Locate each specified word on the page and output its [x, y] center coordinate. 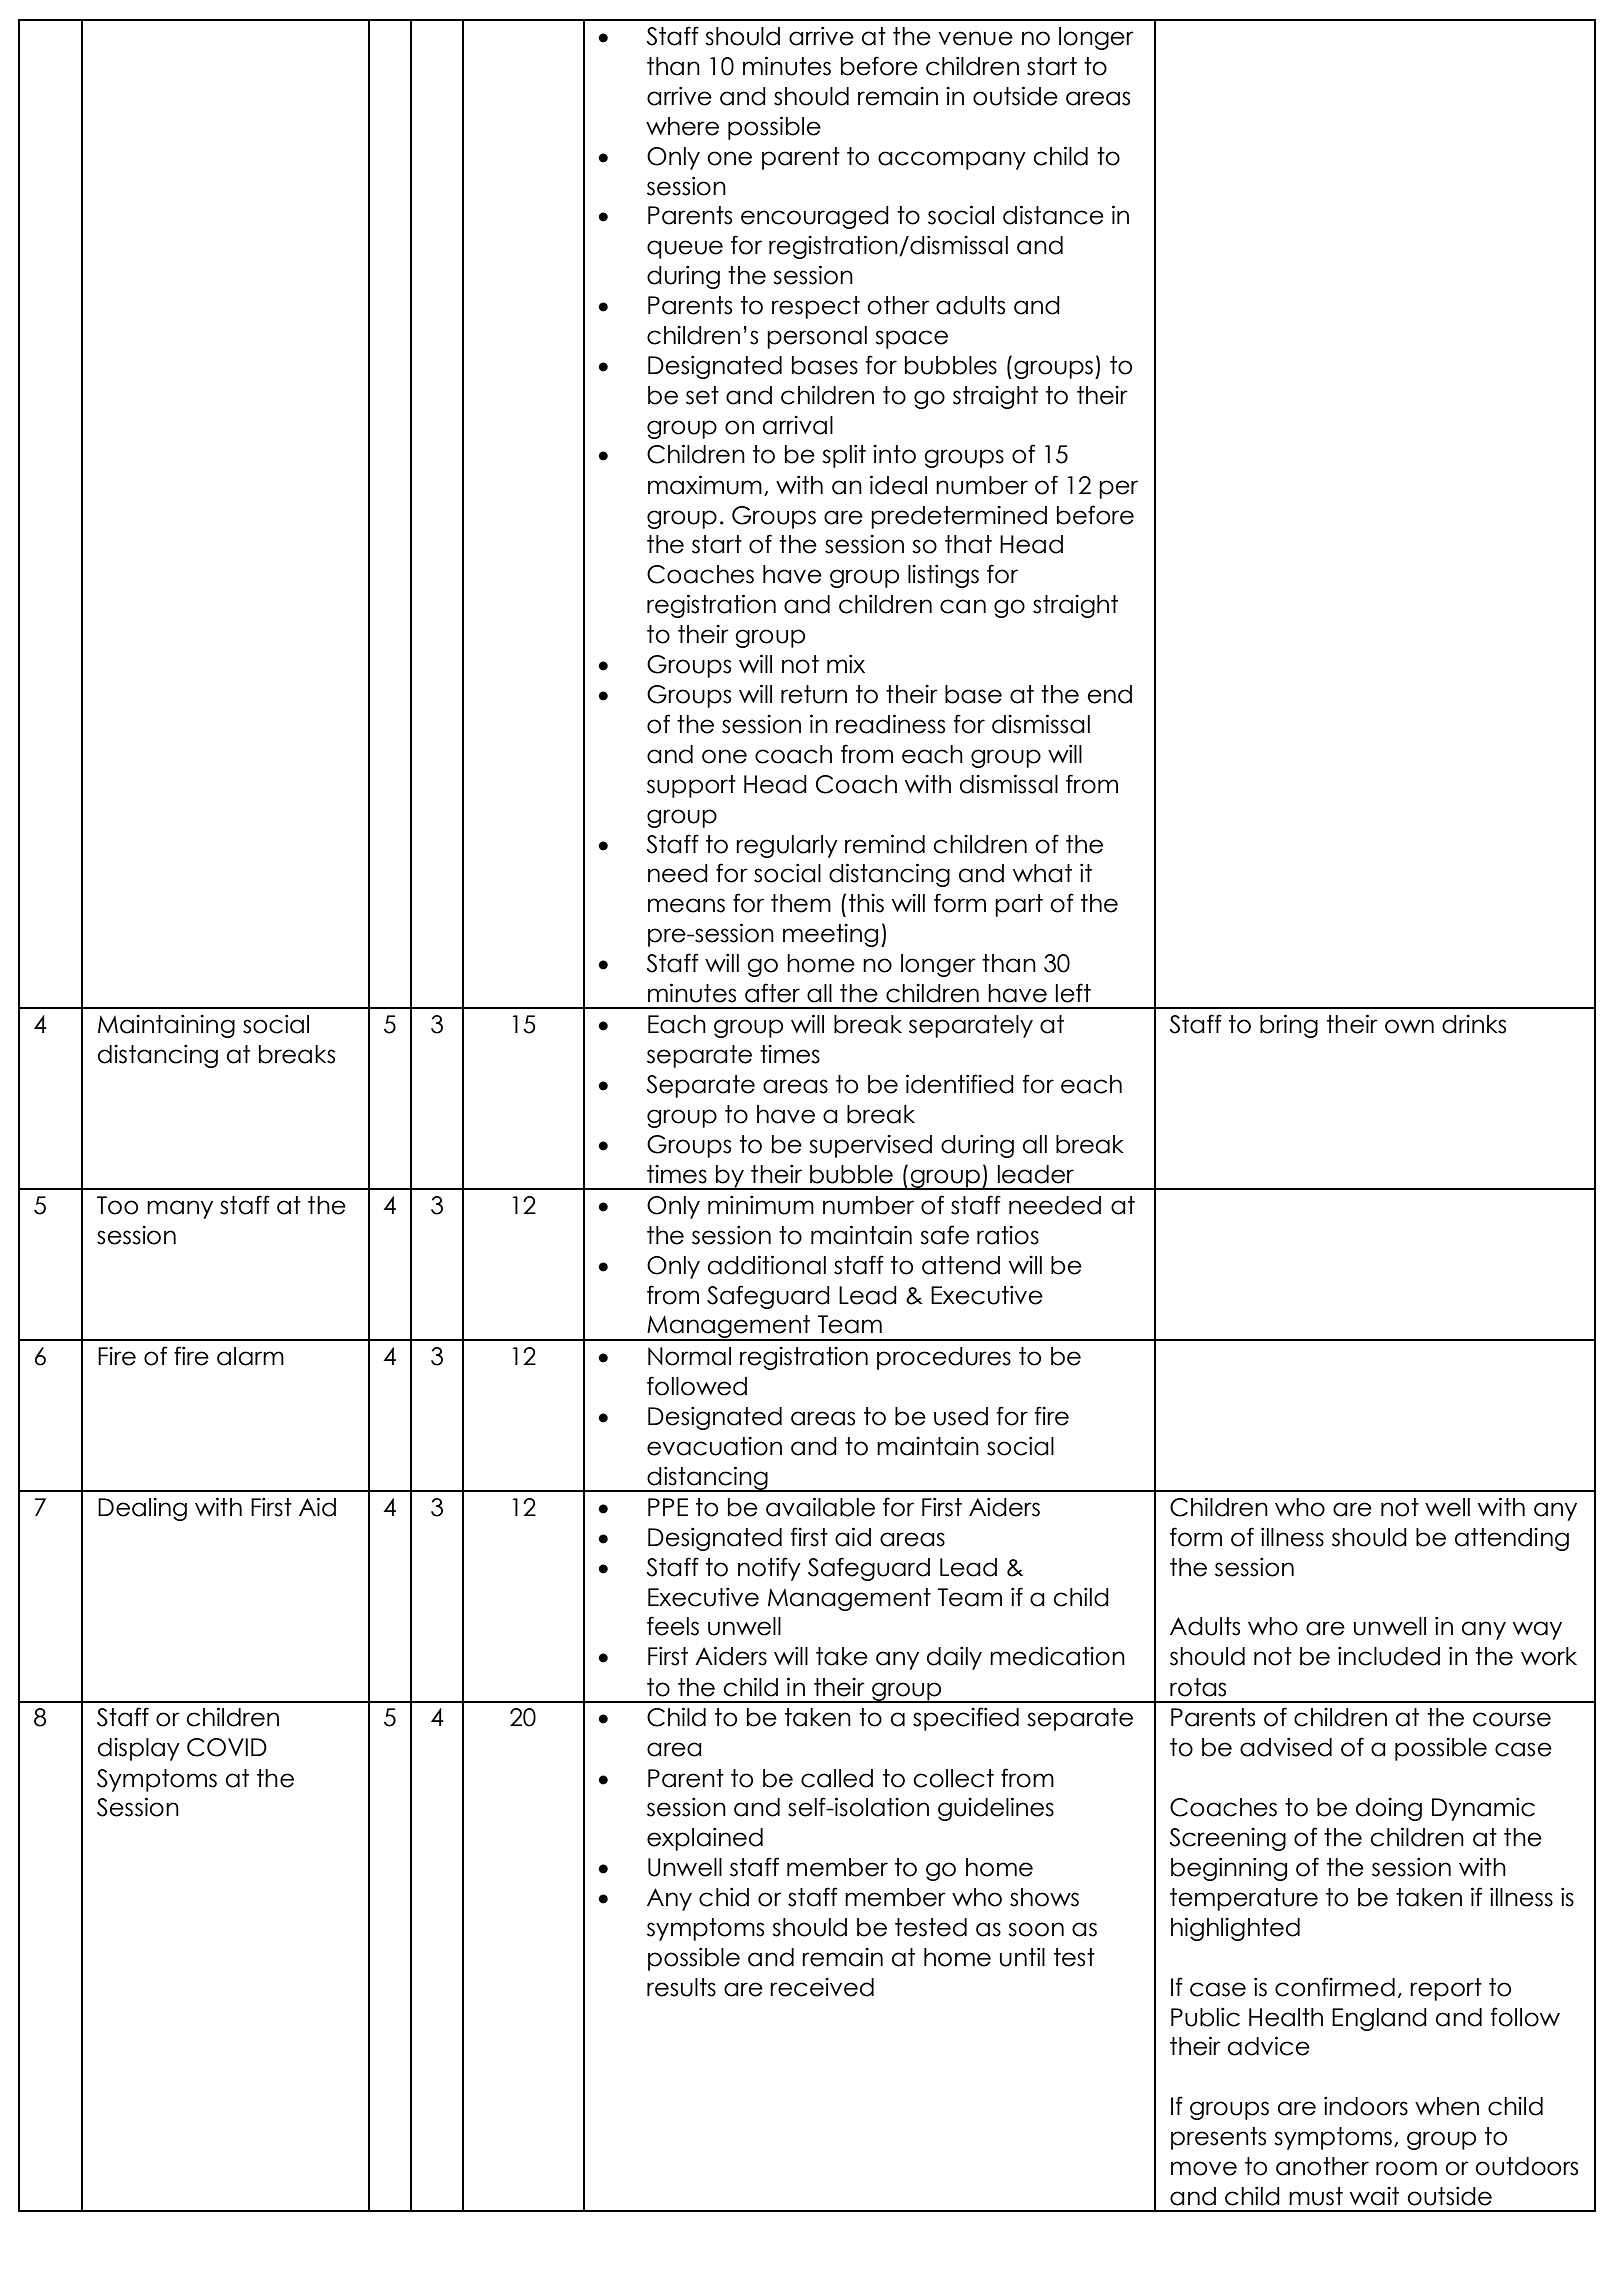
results [681, 1987]
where [682, 126]
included [1389, 1656]
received [822, 1987]
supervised [870, 1146]
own [1409, 1026]
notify [769, 1569]
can [963, 606]
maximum [705, 485]
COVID [227, 1747]
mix [846, 663]
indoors [1366, 2106]
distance [1053, 215]
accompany [952, 160]
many [180, 1209]
